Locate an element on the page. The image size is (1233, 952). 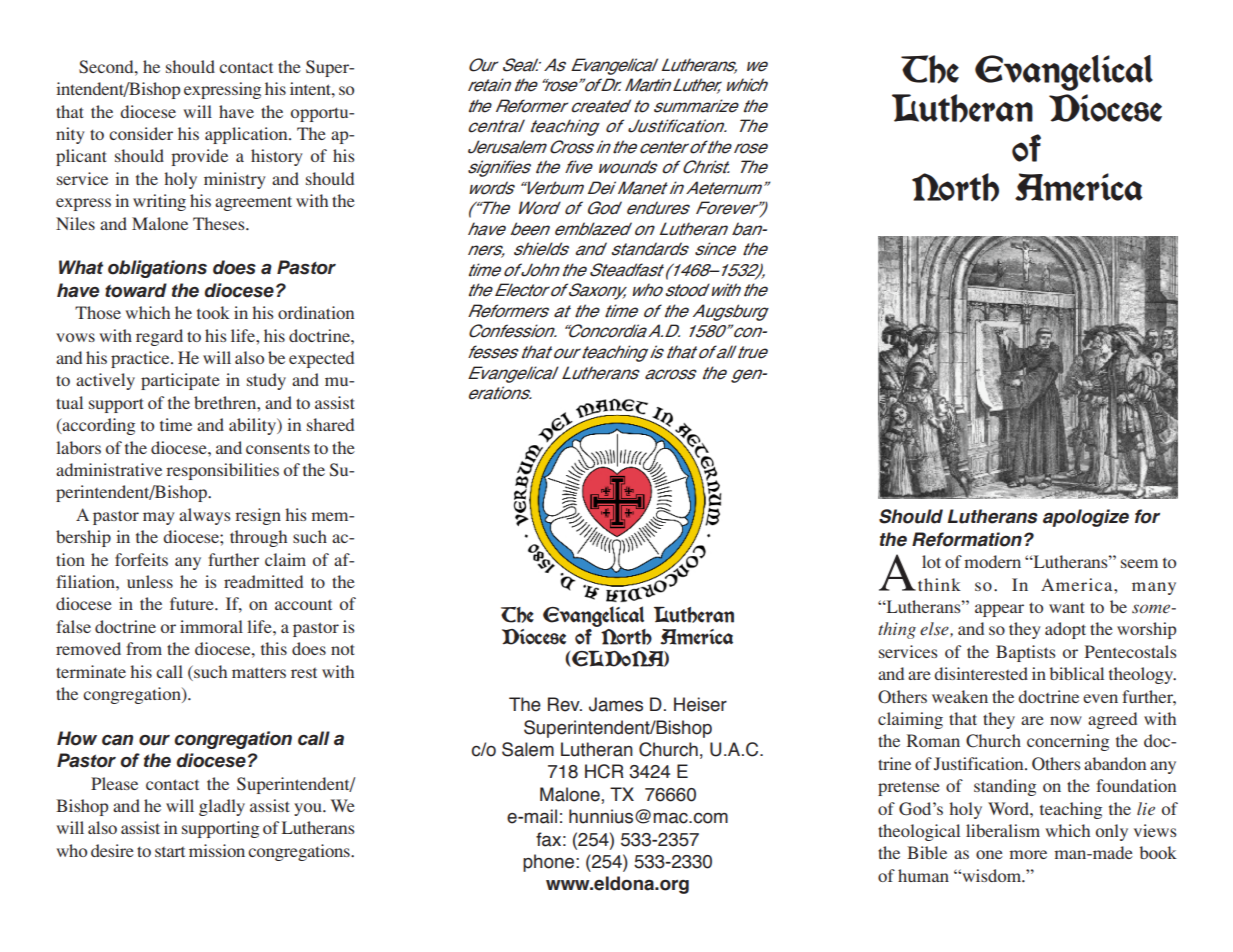
mission is located at coordinates (217, 850).
